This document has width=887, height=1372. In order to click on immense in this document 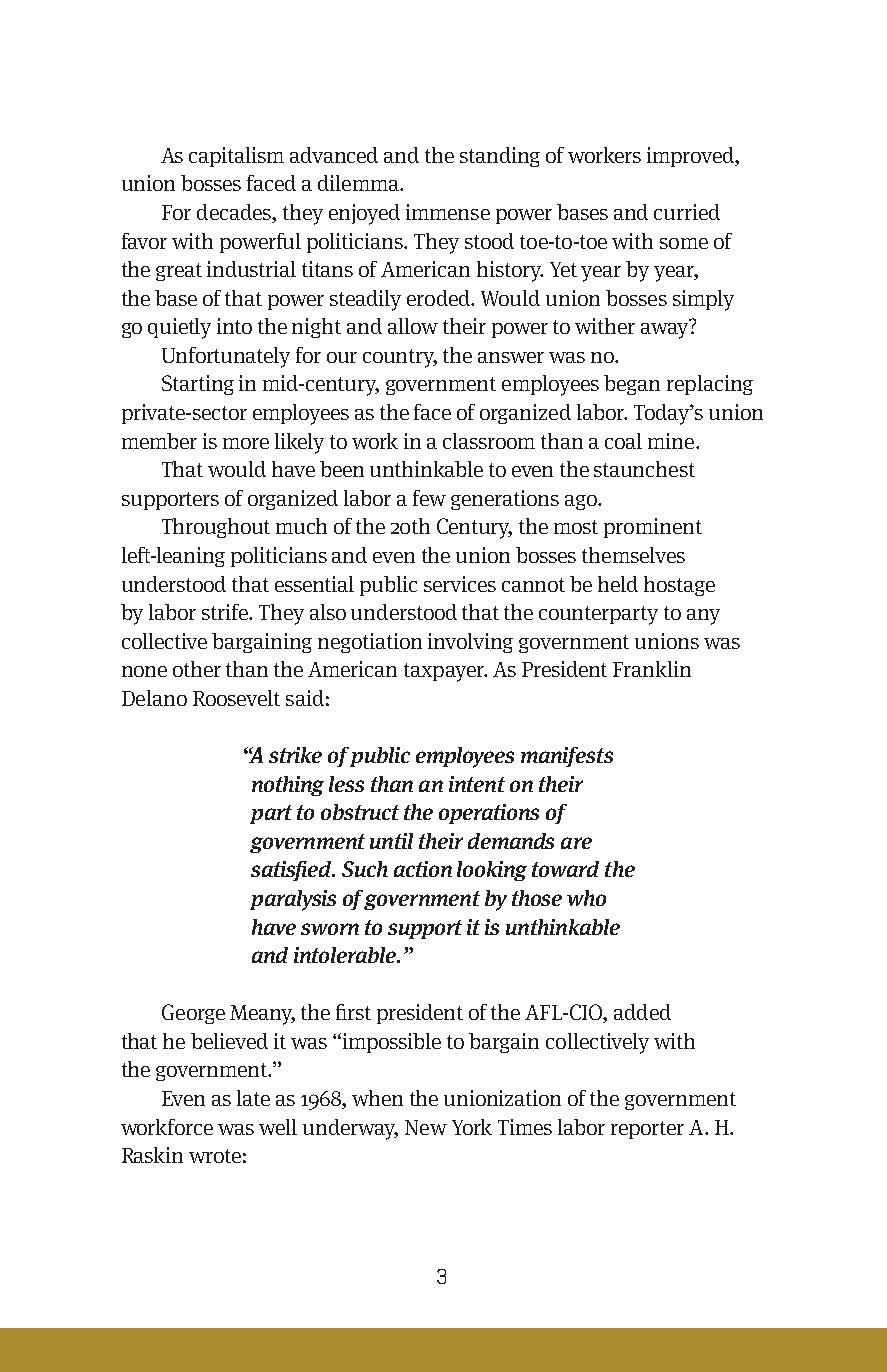, I will do `click(448, 212)`.
